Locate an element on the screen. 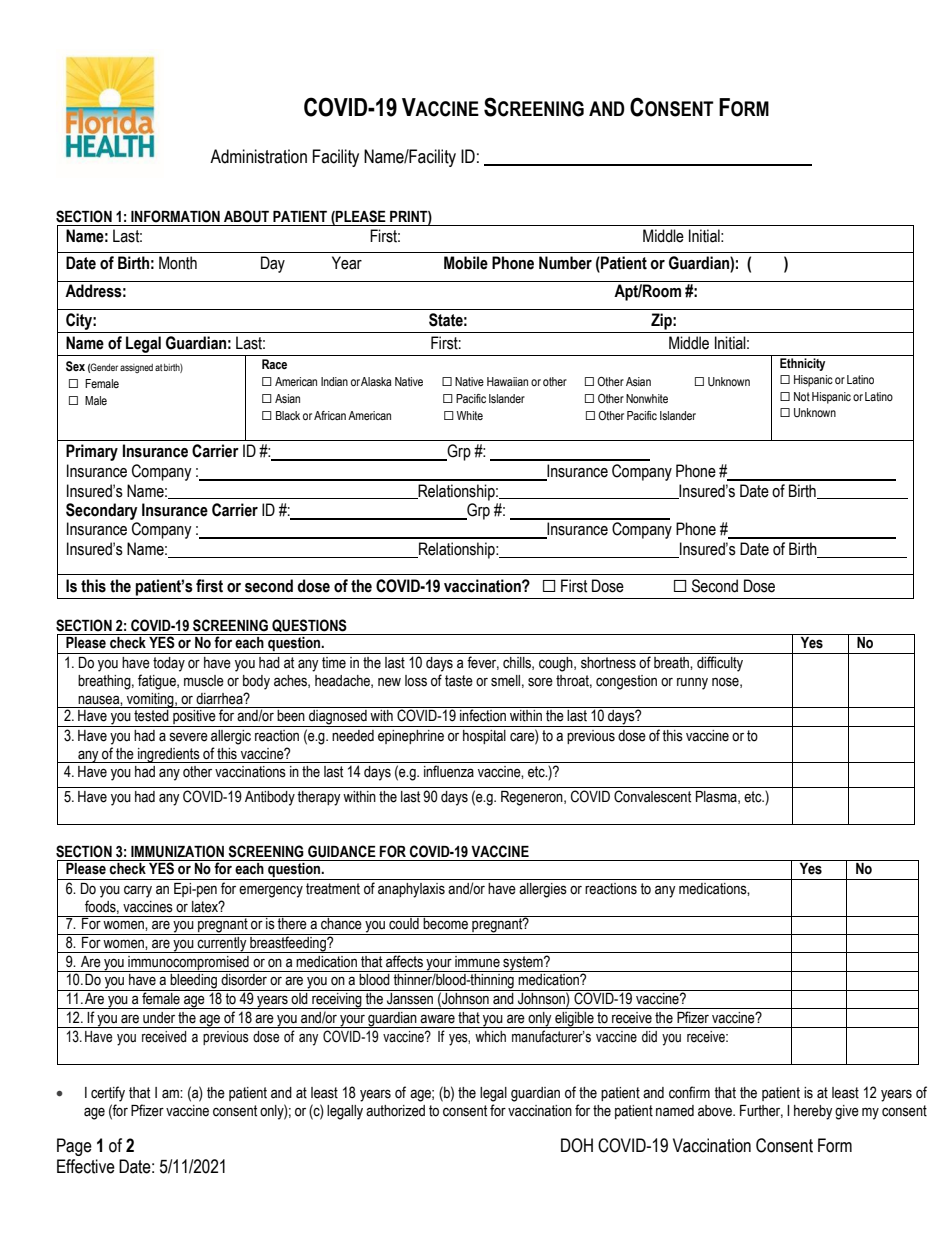  Black is located at coordinates (288, 415).
